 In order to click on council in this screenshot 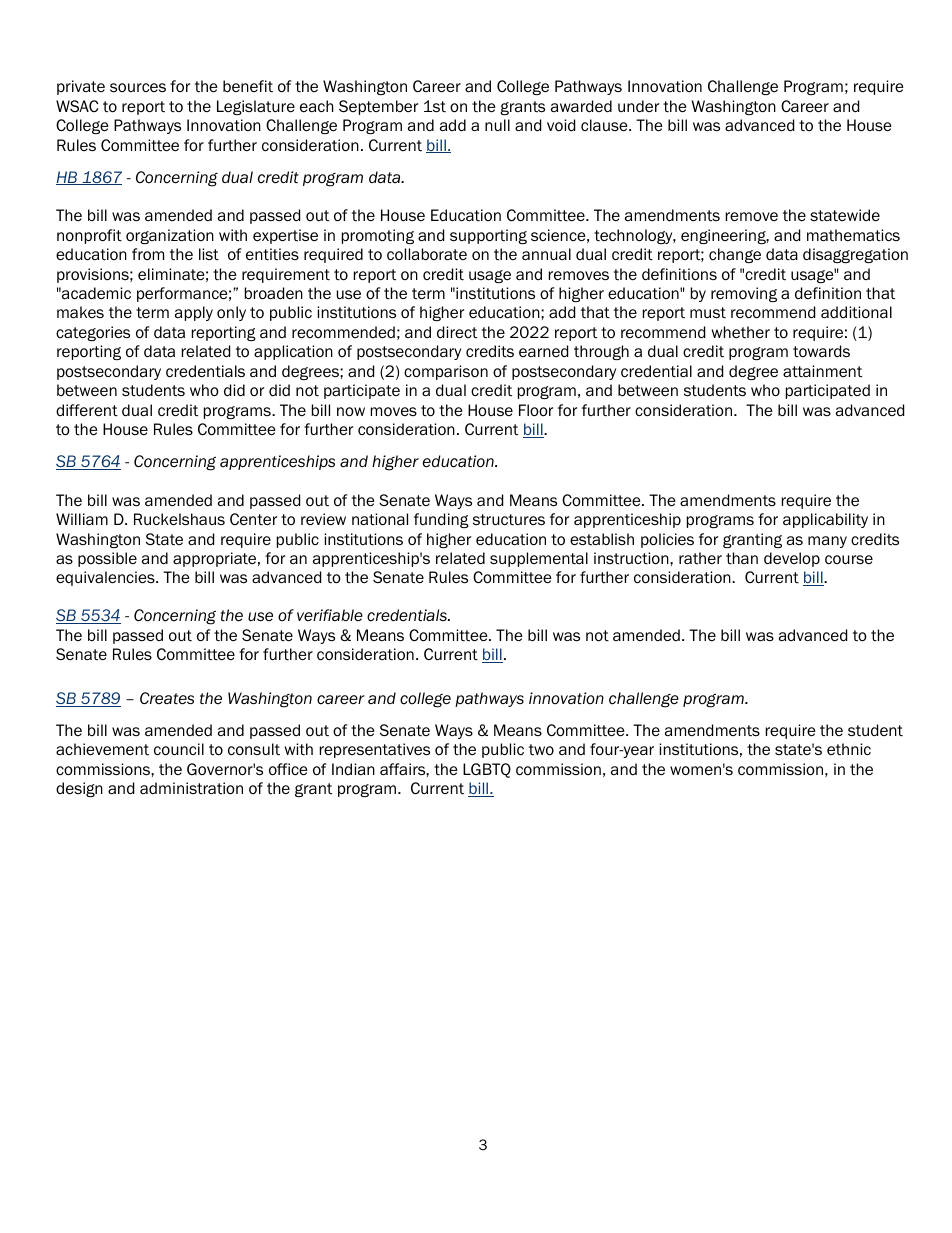, I will do `click(179, 749)`.
